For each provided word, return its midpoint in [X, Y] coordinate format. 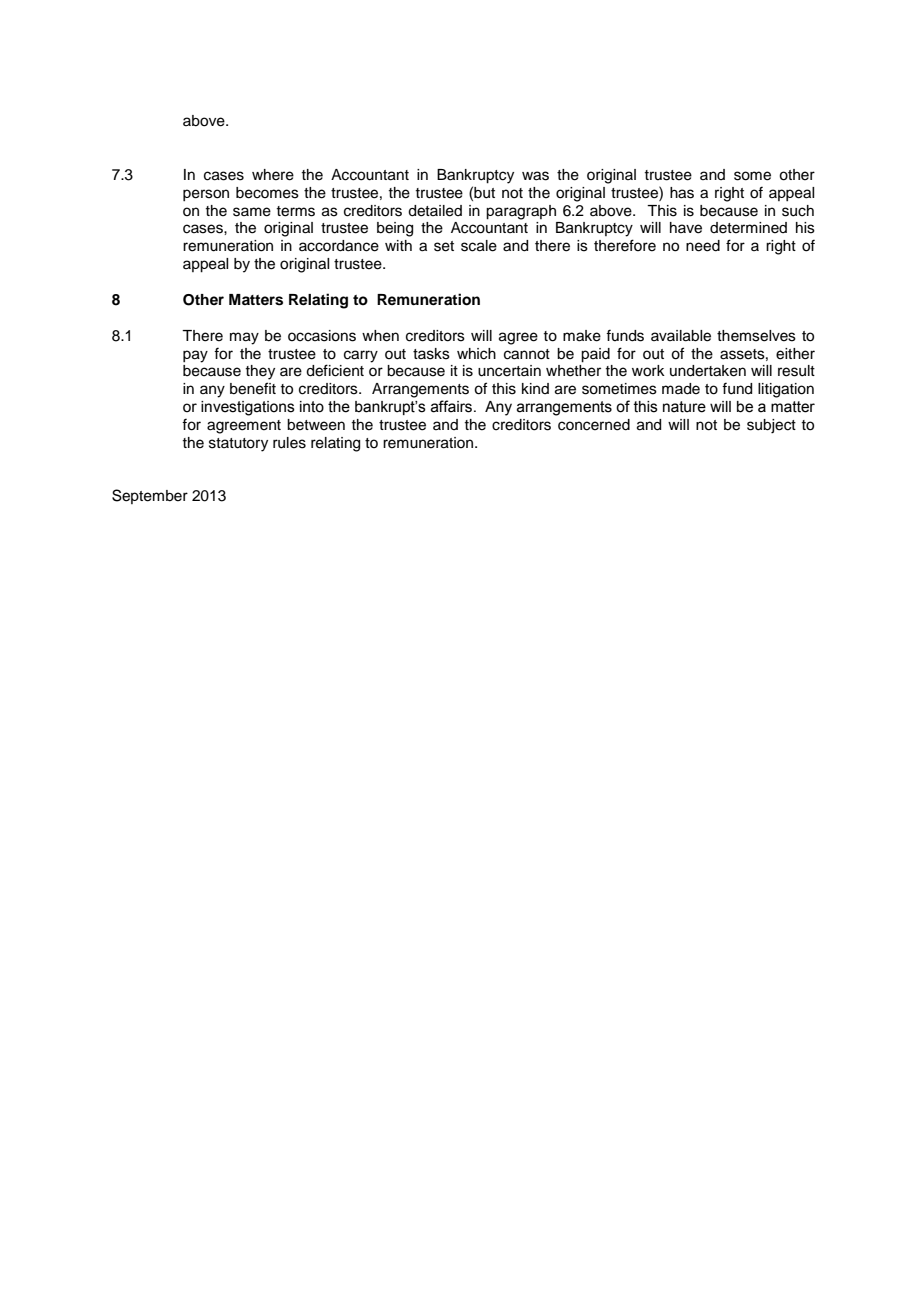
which [476, 354]
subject [771, 426]
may [244, 338]
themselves [756, 336]
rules [289, 443]
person [206, 195]
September [150, 496]
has [682, 193]
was [535, 176]
